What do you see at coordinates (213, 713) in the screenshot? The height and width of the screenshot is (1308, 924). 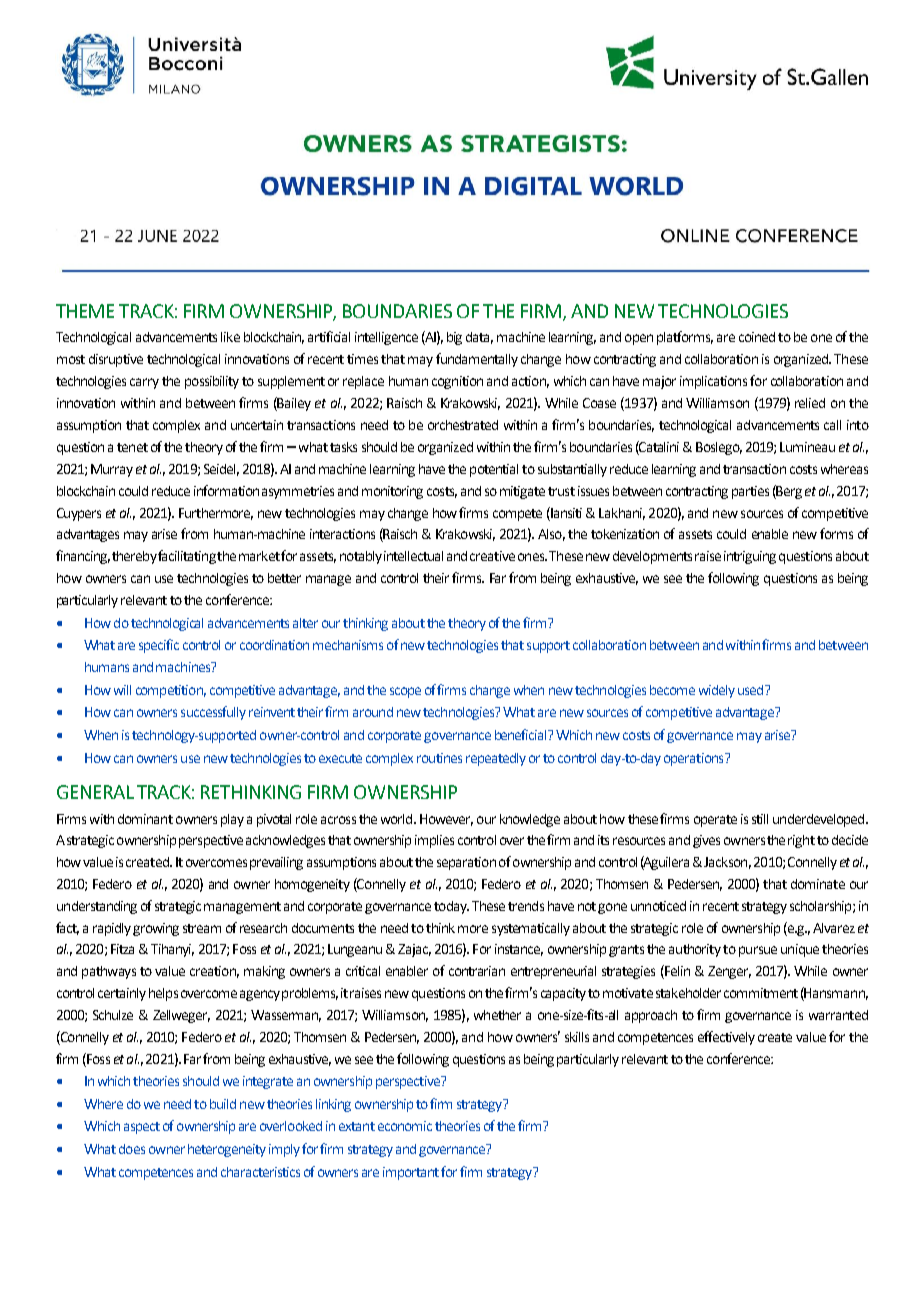 I see `successfully` at bounding box center [213, 713].
